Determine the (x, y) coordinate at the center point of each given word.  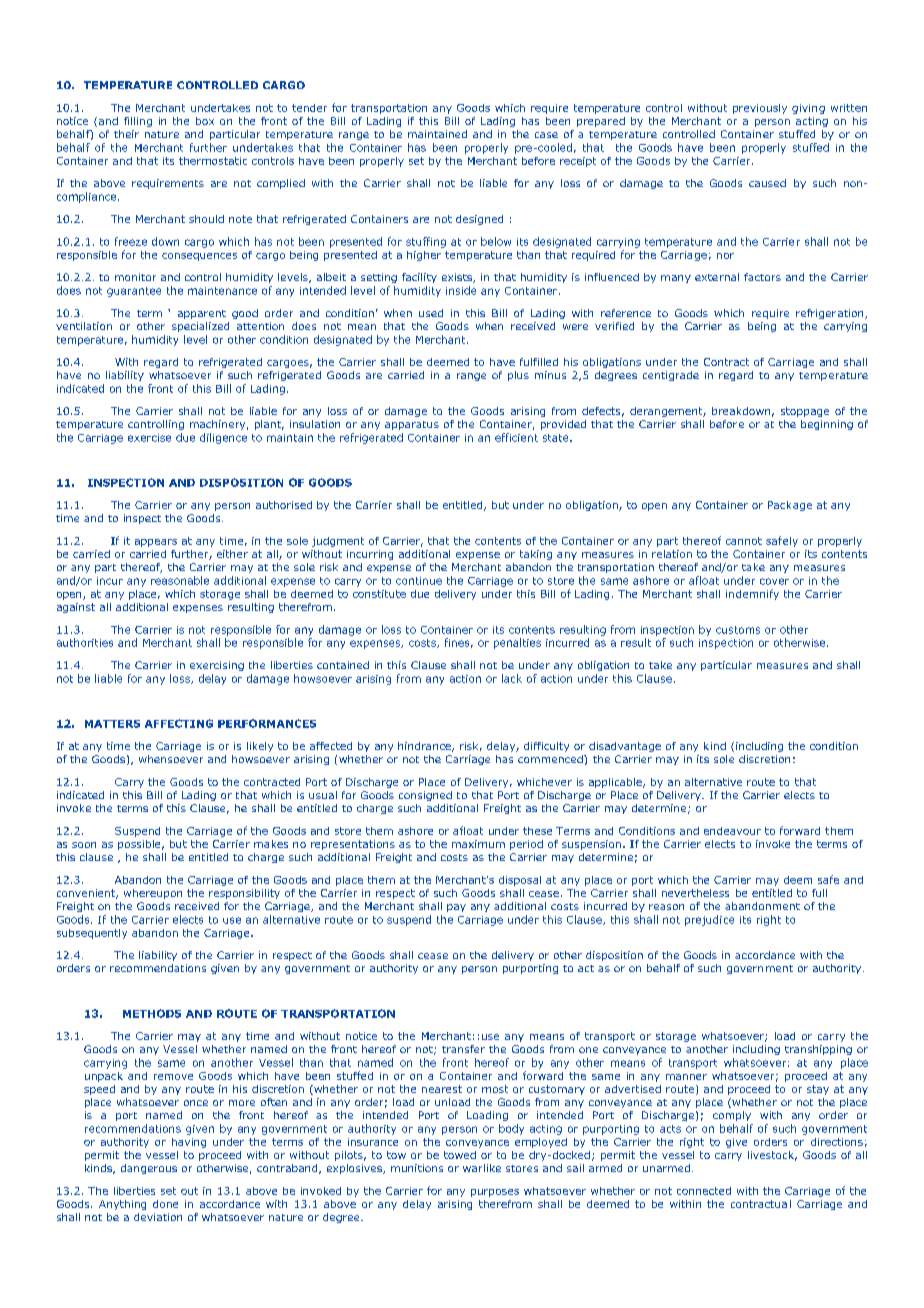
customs (738, 630)
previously (760, 109)
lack (512, 678)
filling (138, 122)
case (546, 135)
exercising (217, 666)
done (165, 1204)
